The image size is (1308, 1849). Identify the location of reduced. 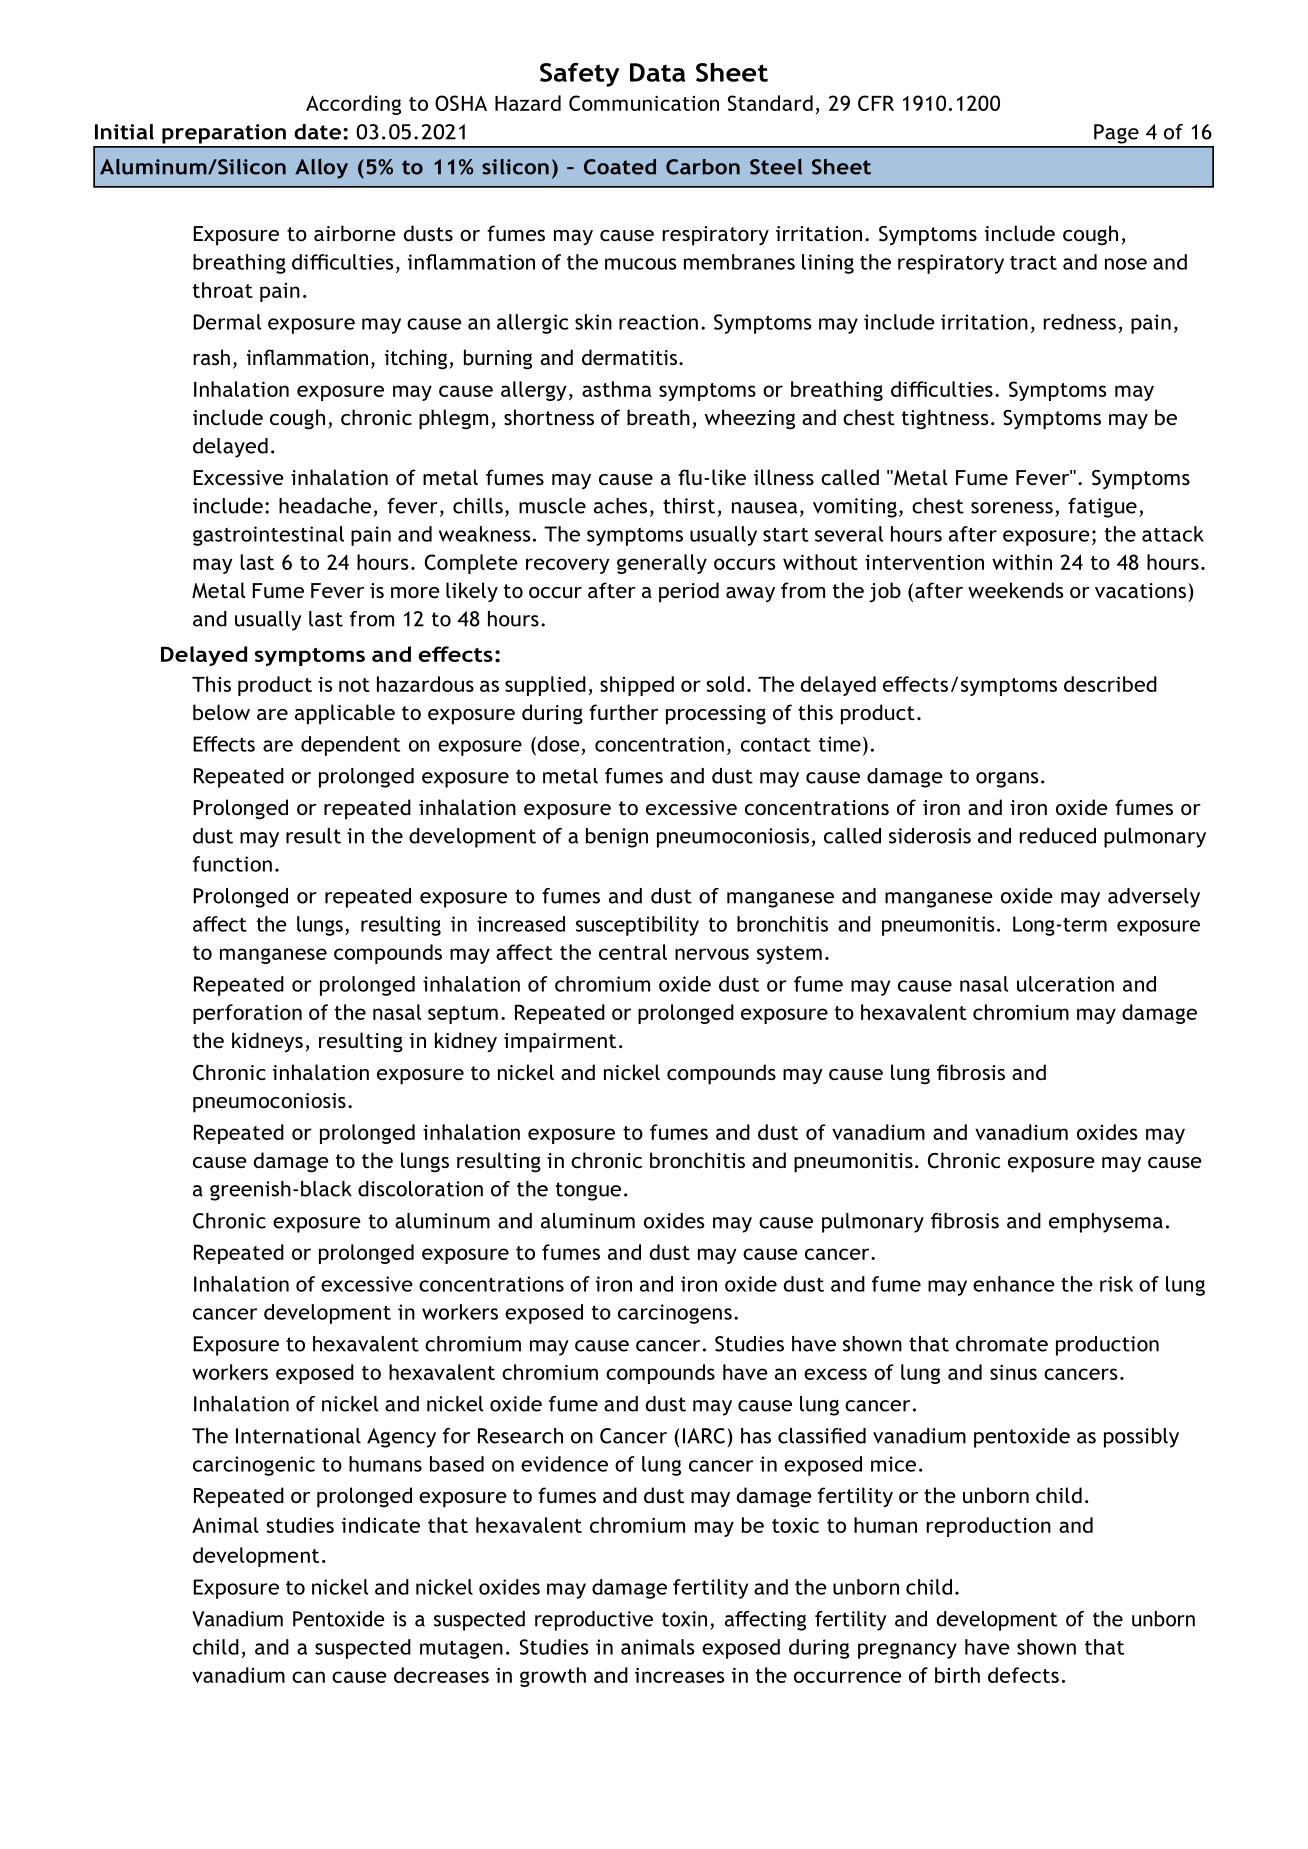
(1058, 836).
